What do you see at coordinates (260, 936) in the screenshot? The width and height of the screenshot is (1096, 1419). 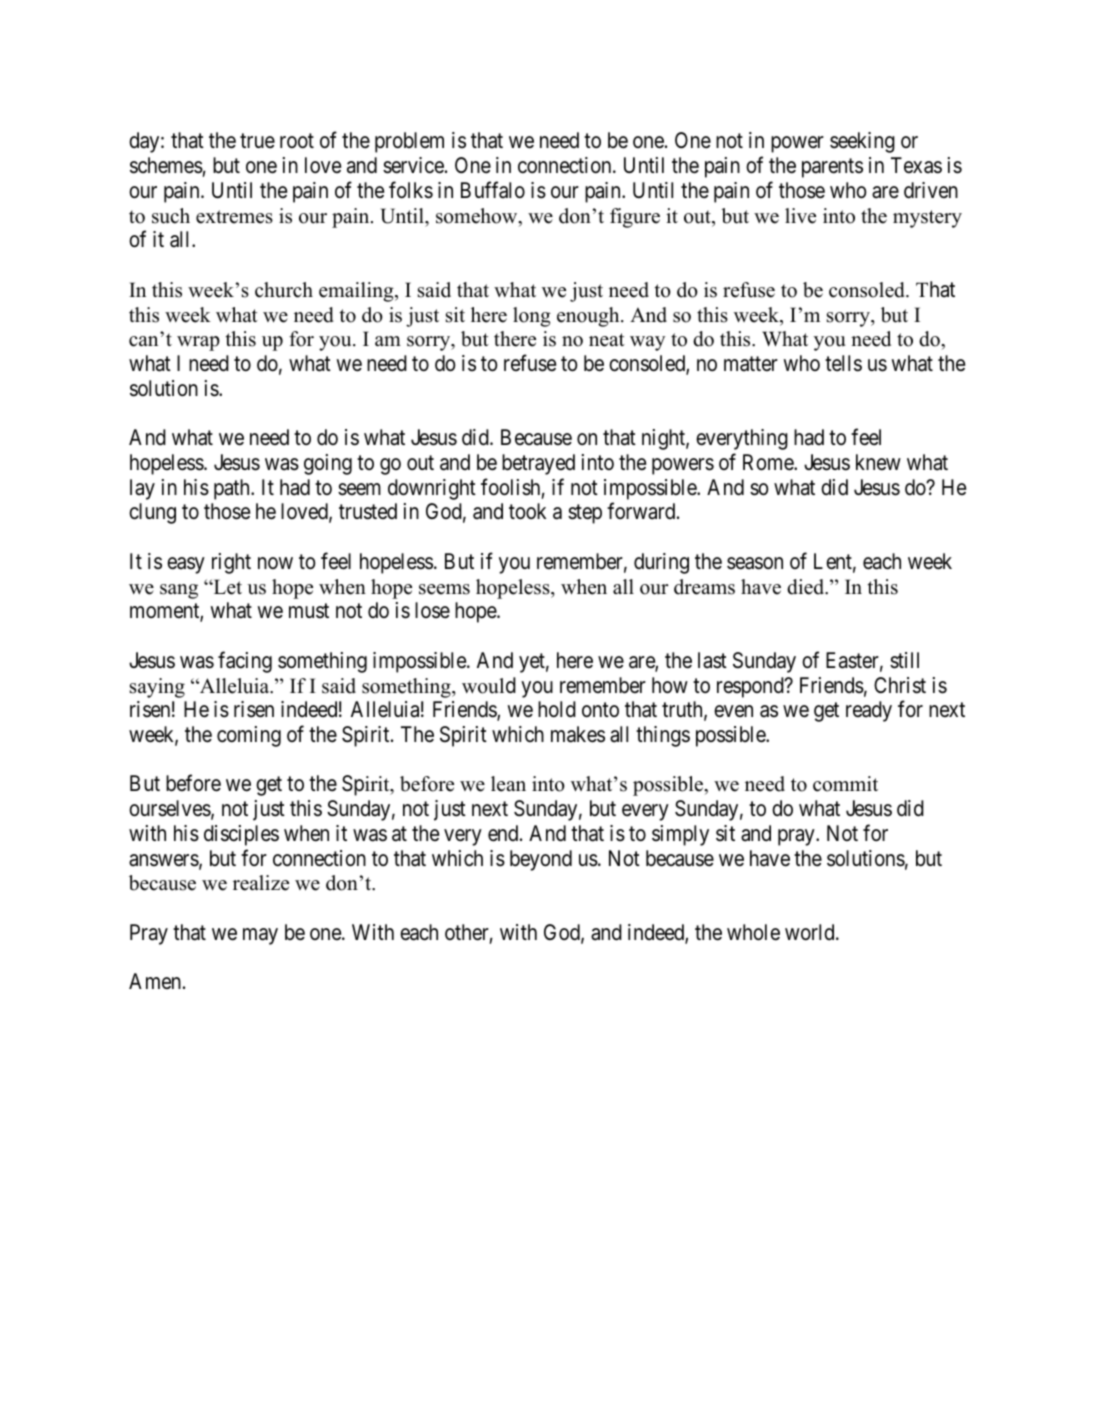 I see `may` at bounding box center [260, 936].
